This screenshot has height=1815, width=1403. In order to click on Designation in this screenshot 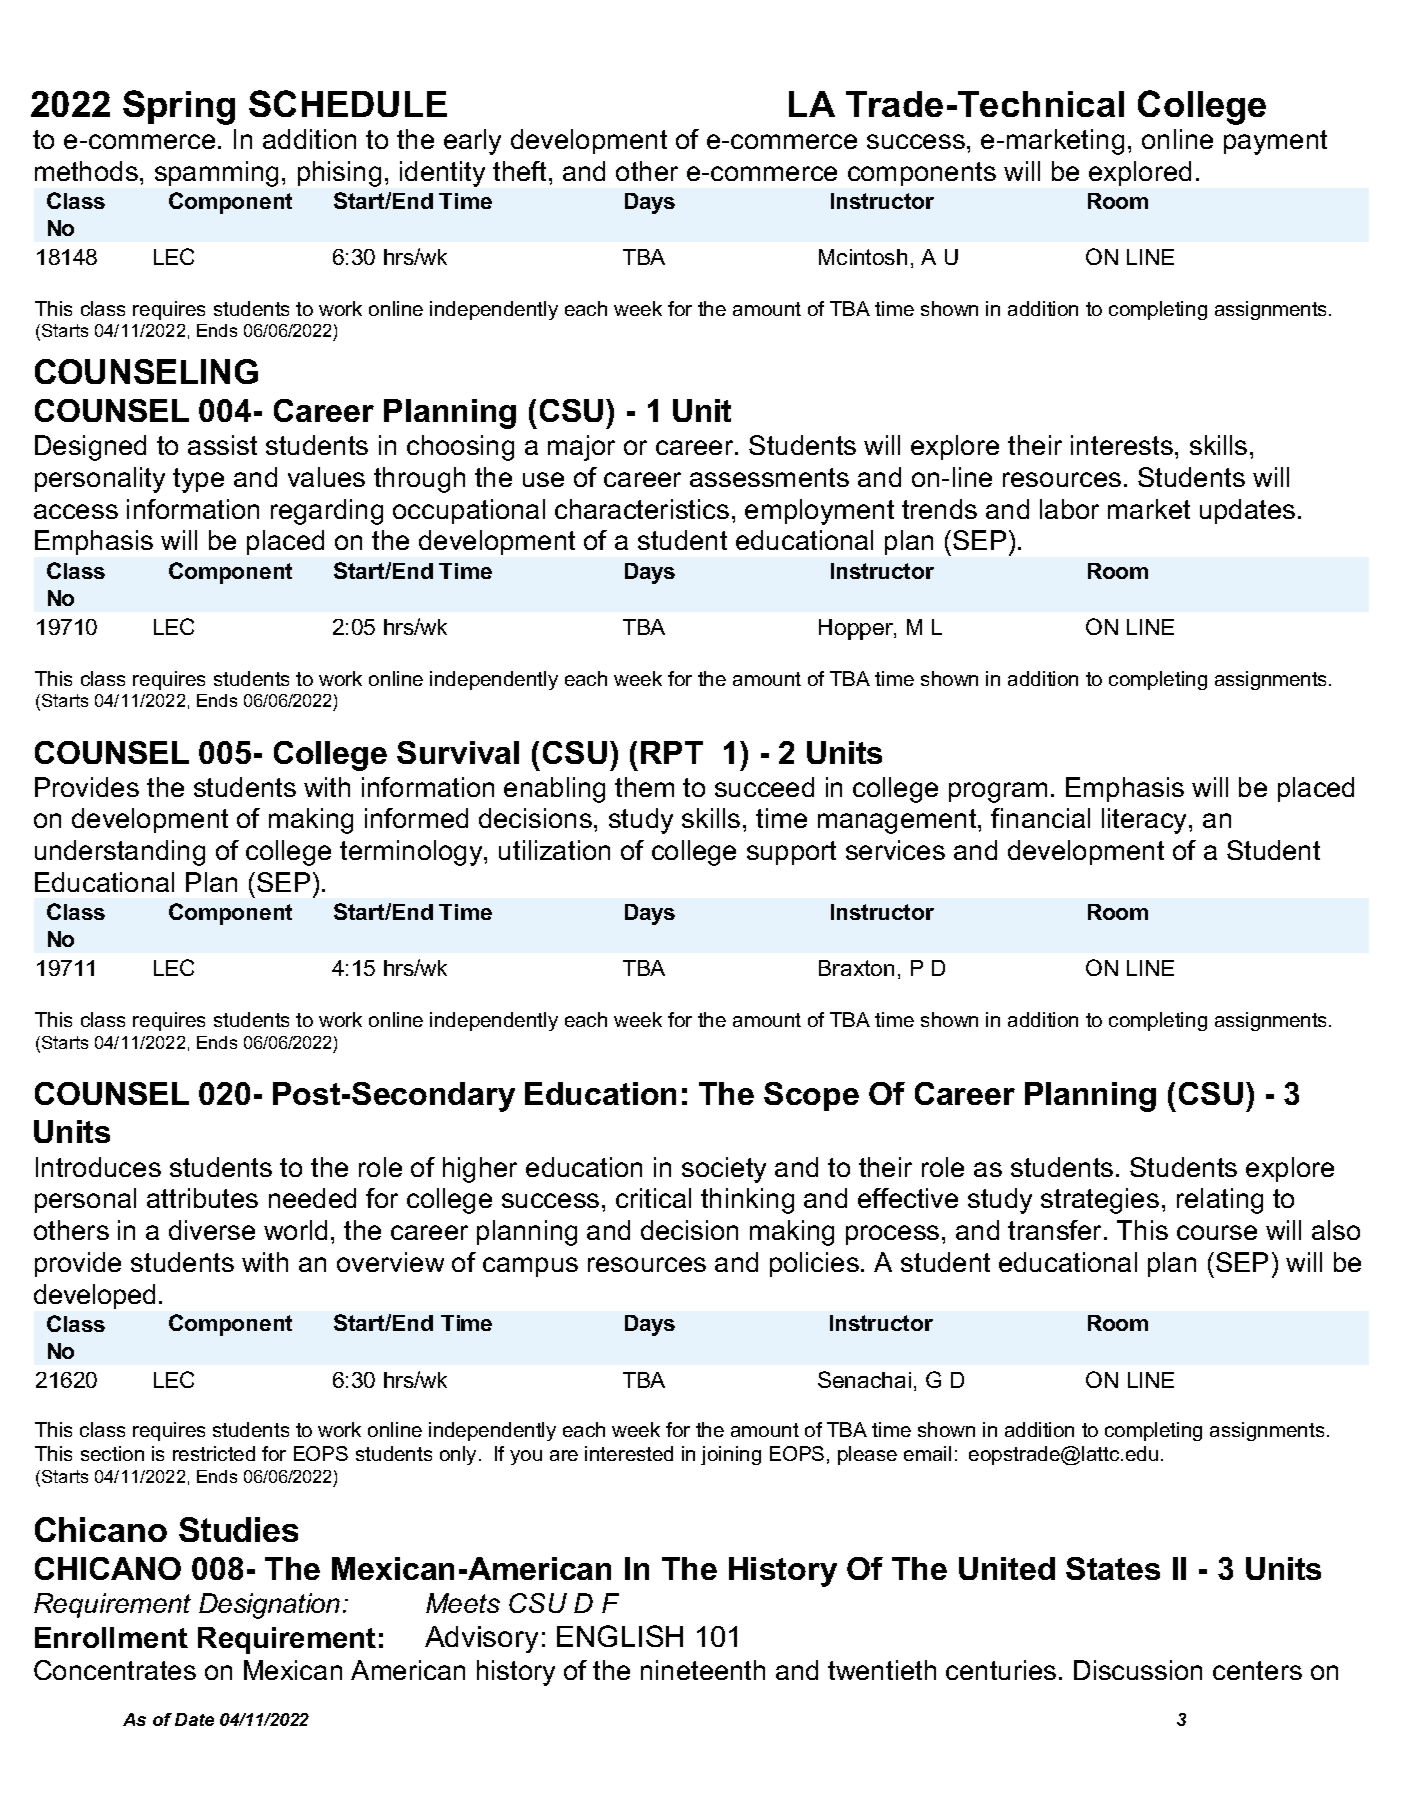, I will do `click(269, 1606)`.
